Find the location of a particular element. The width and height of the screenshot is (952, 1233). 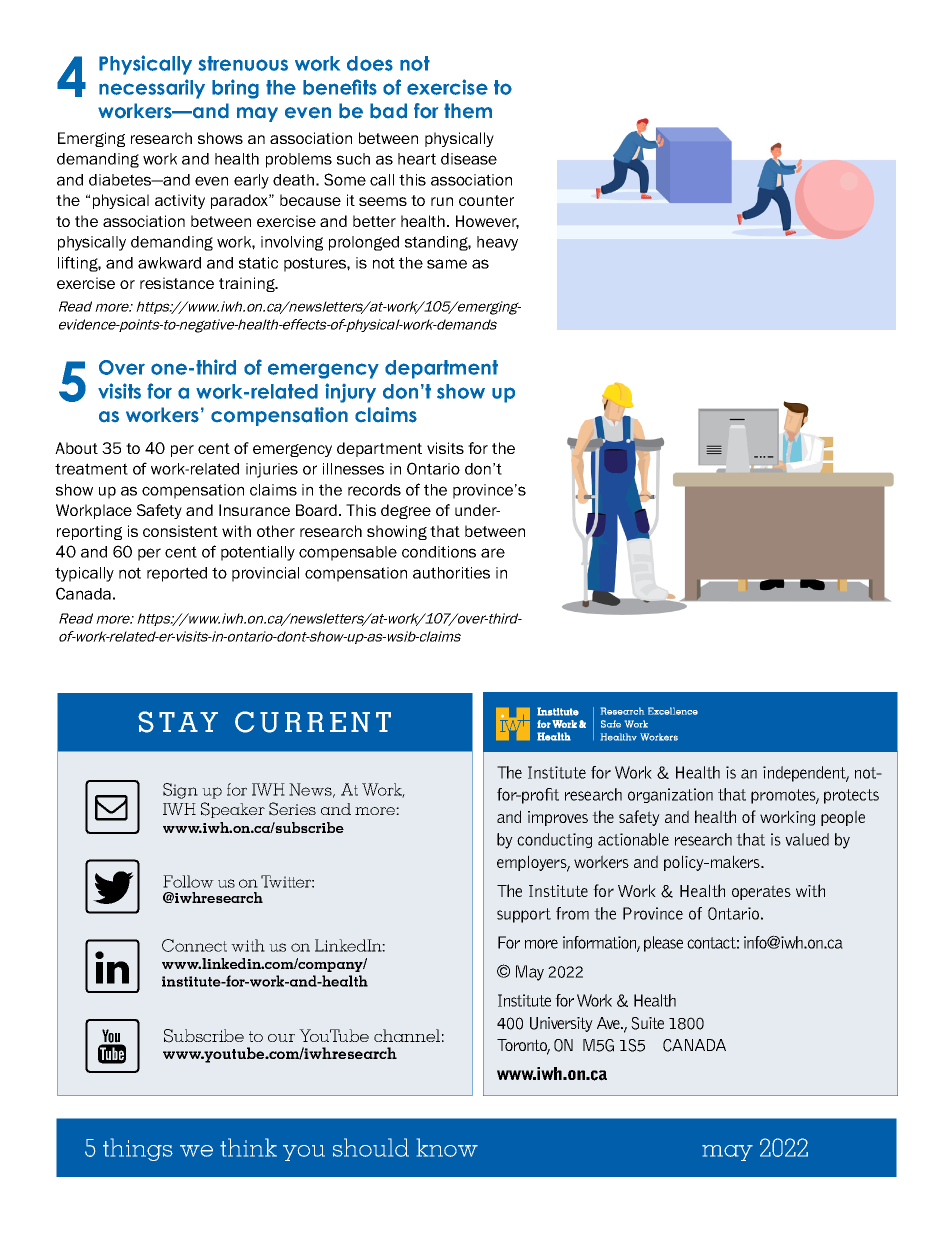

reported is located at coordinates (177, 574).
